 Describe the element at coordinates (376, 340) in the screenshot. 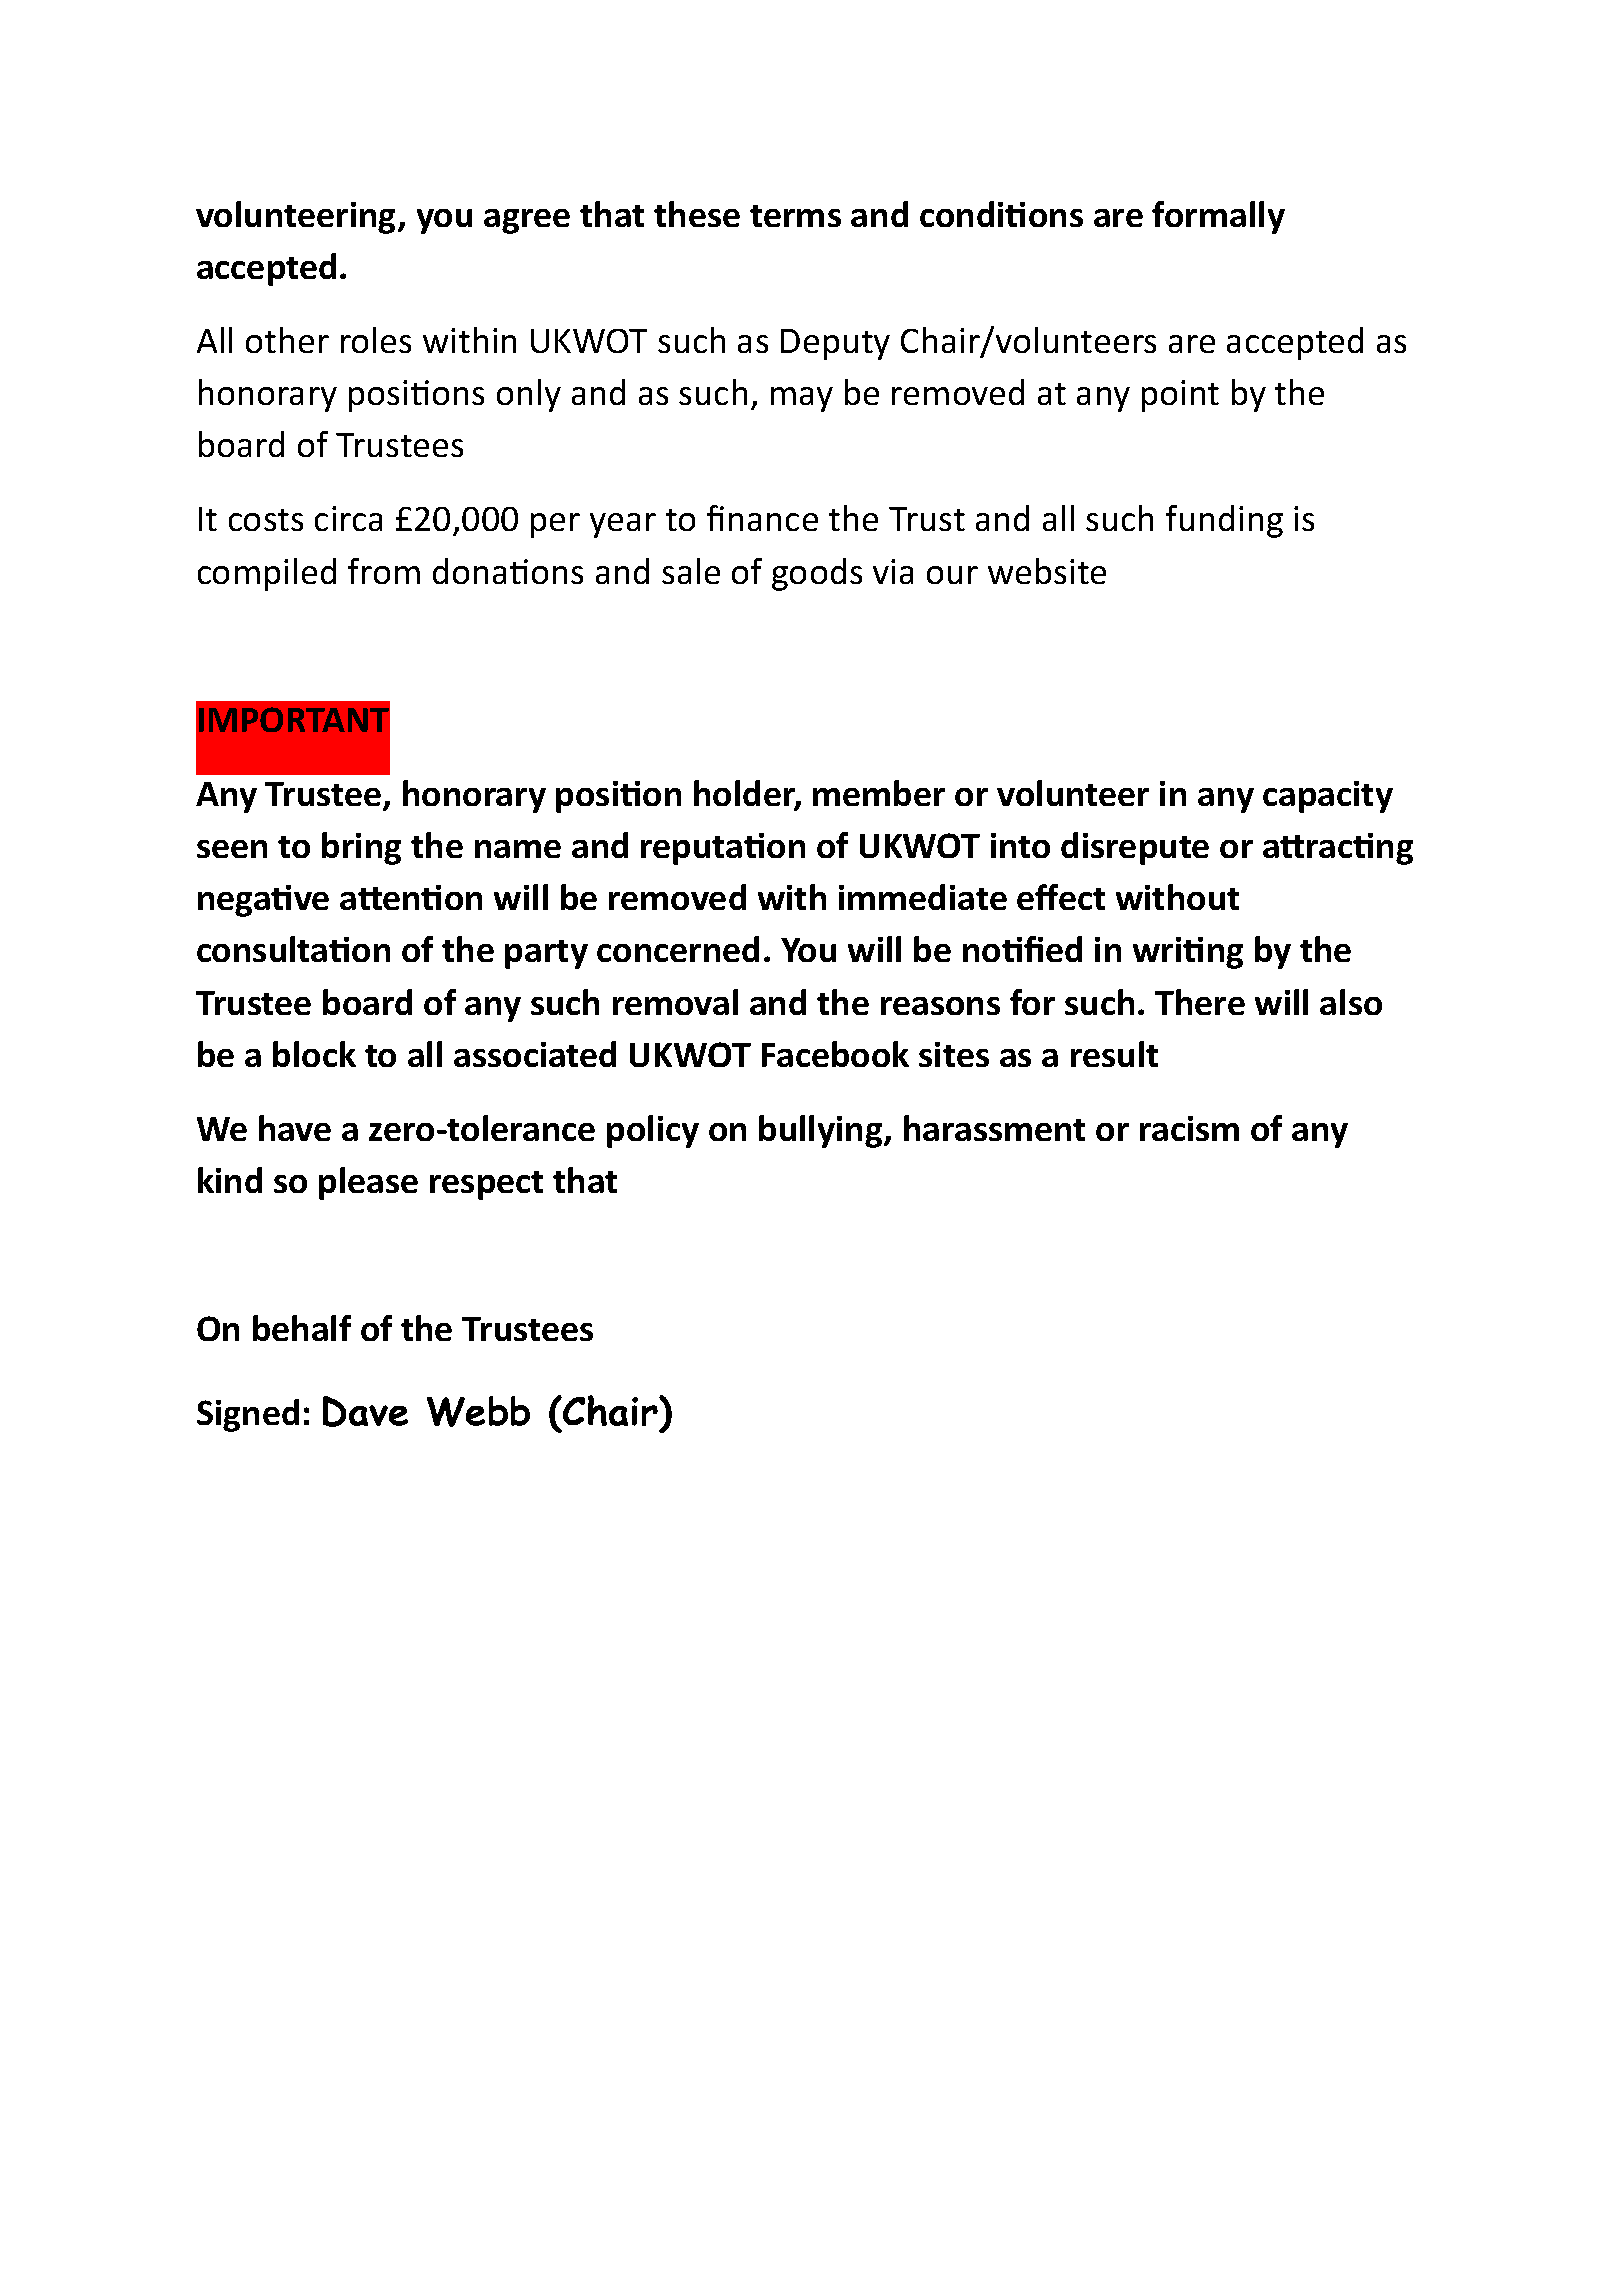

I see `roles` at that location.
